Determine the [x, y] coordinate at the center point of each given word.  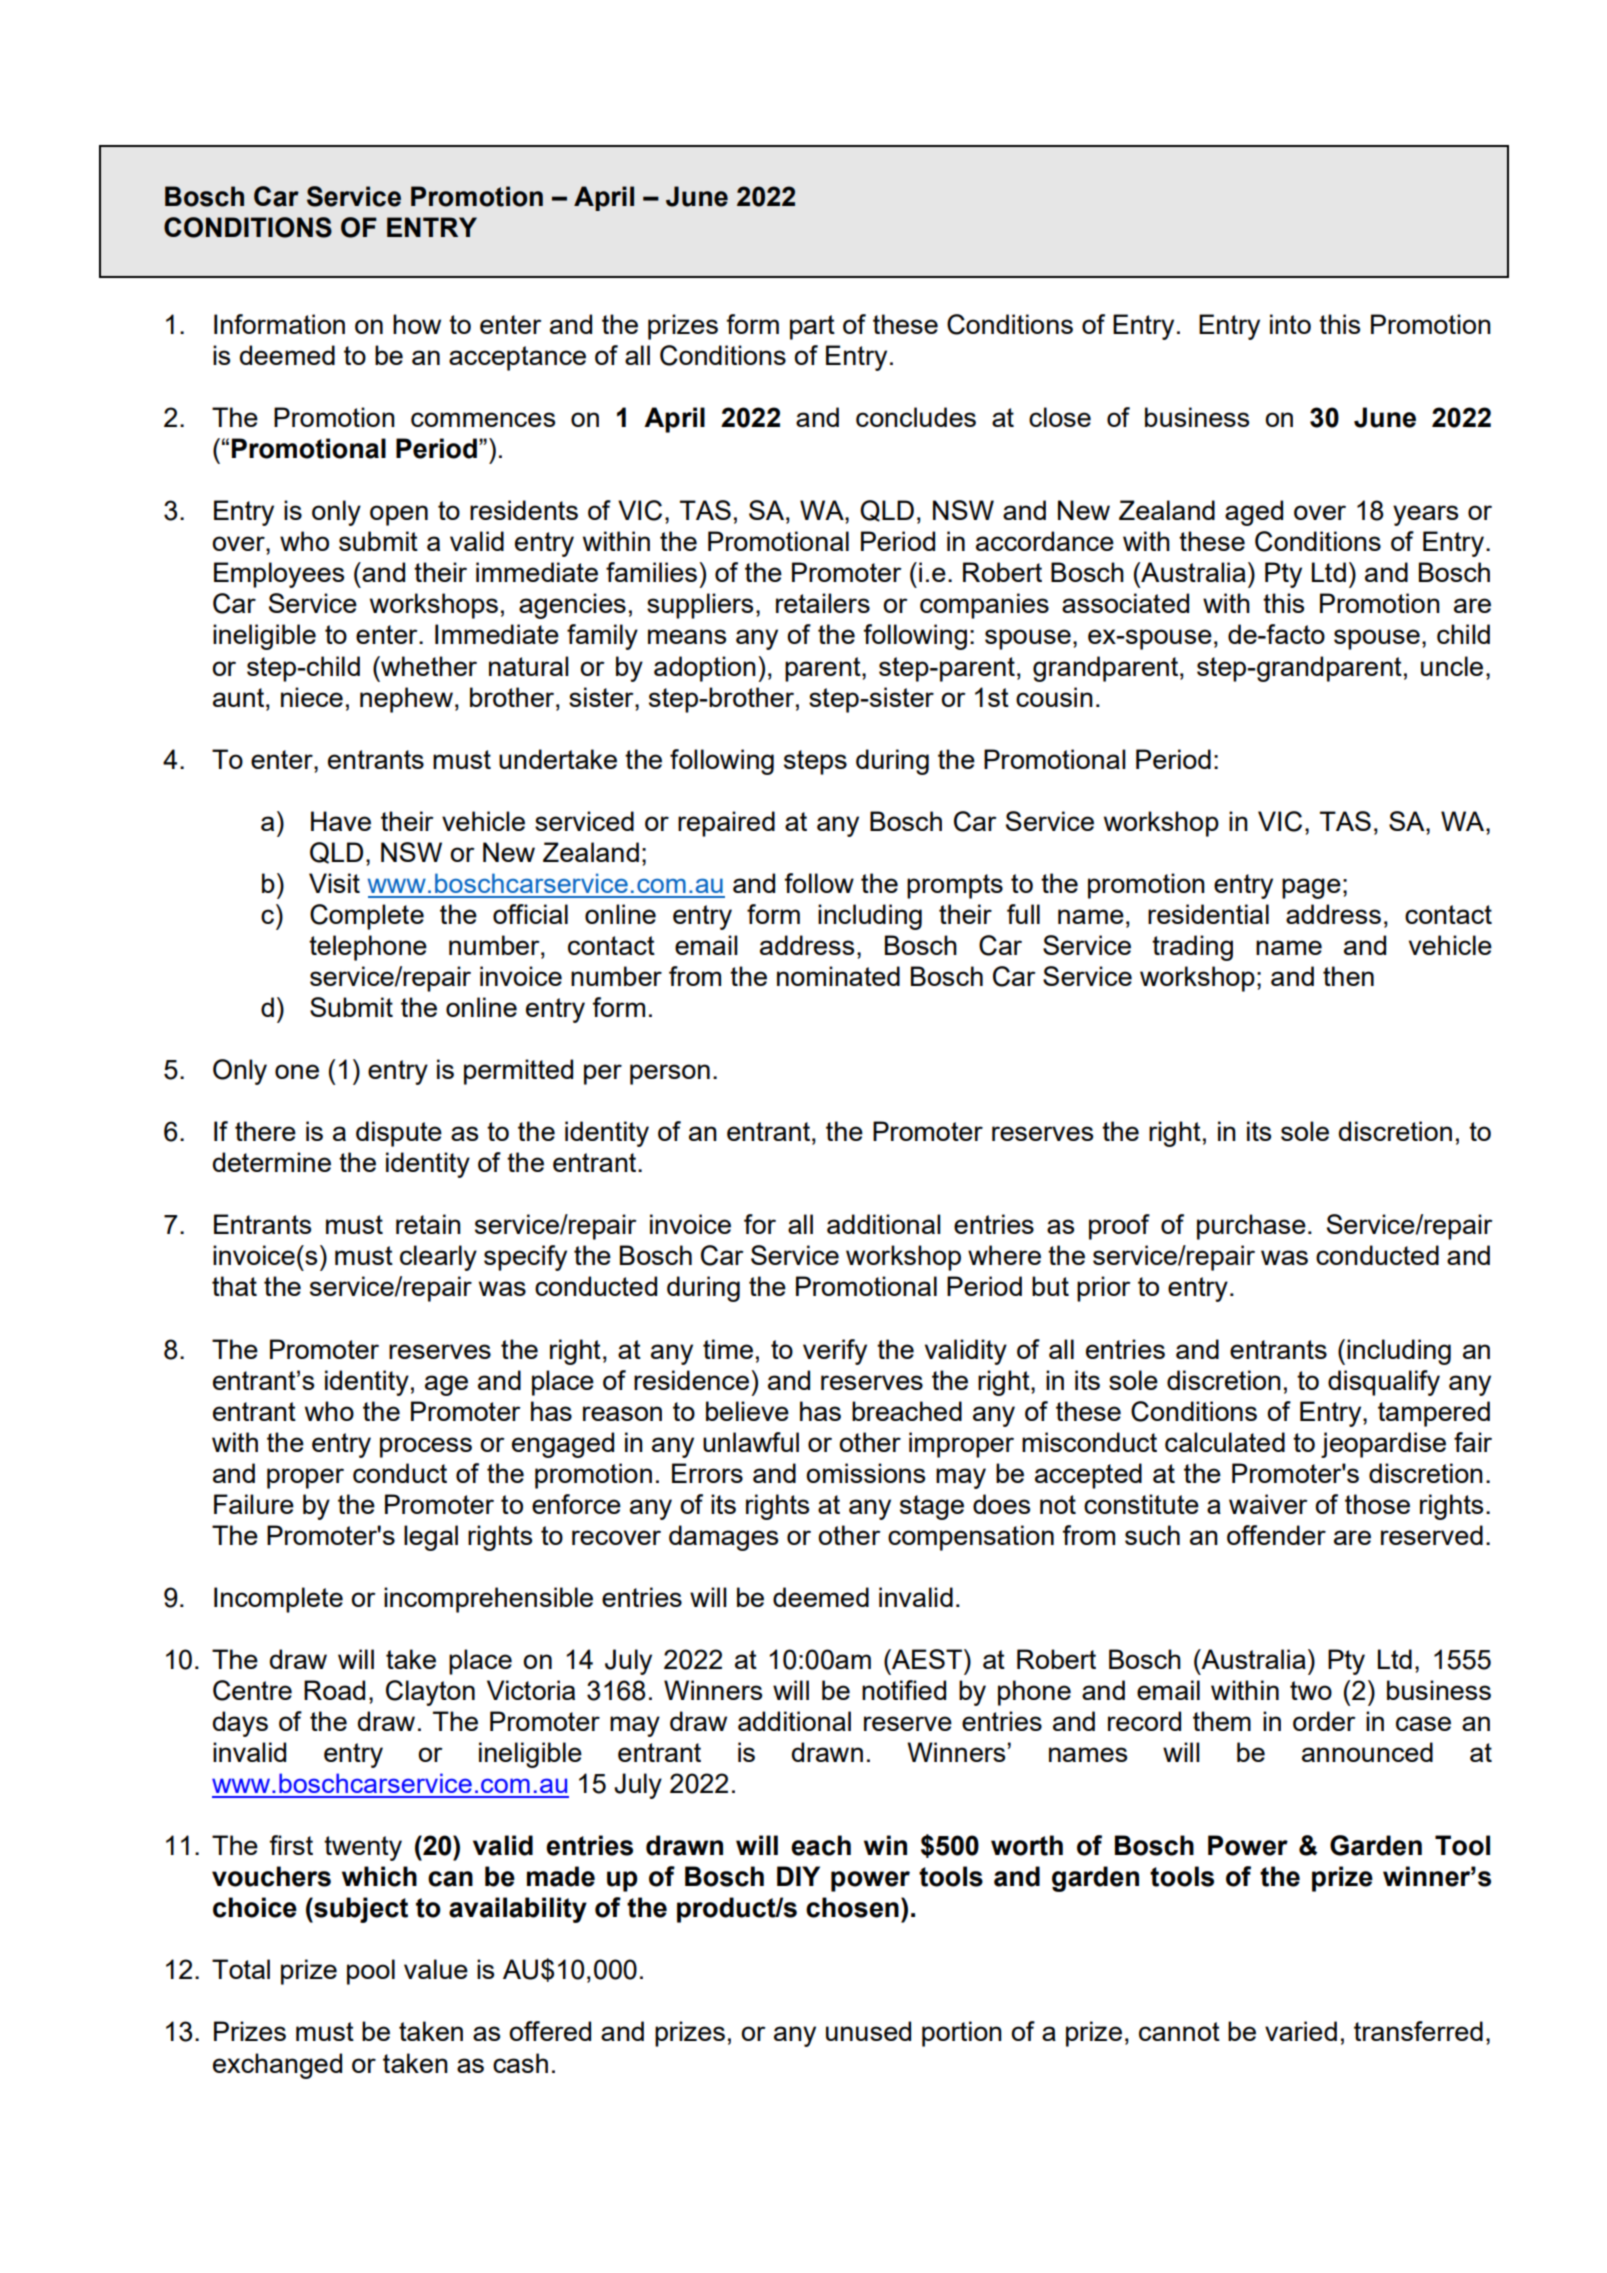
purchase [1251, 1227]
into [1290, 324]
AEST [926, 1659]
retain [428, 1224]
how [417, 324]
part [812, 327]
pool [371, 1972]
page [1311, 888]
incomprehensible [488, 1600]
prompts [955, 886]
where [1004, 1255]
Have [341, 821]
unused [868, 2031]
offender [1276, 1535]
